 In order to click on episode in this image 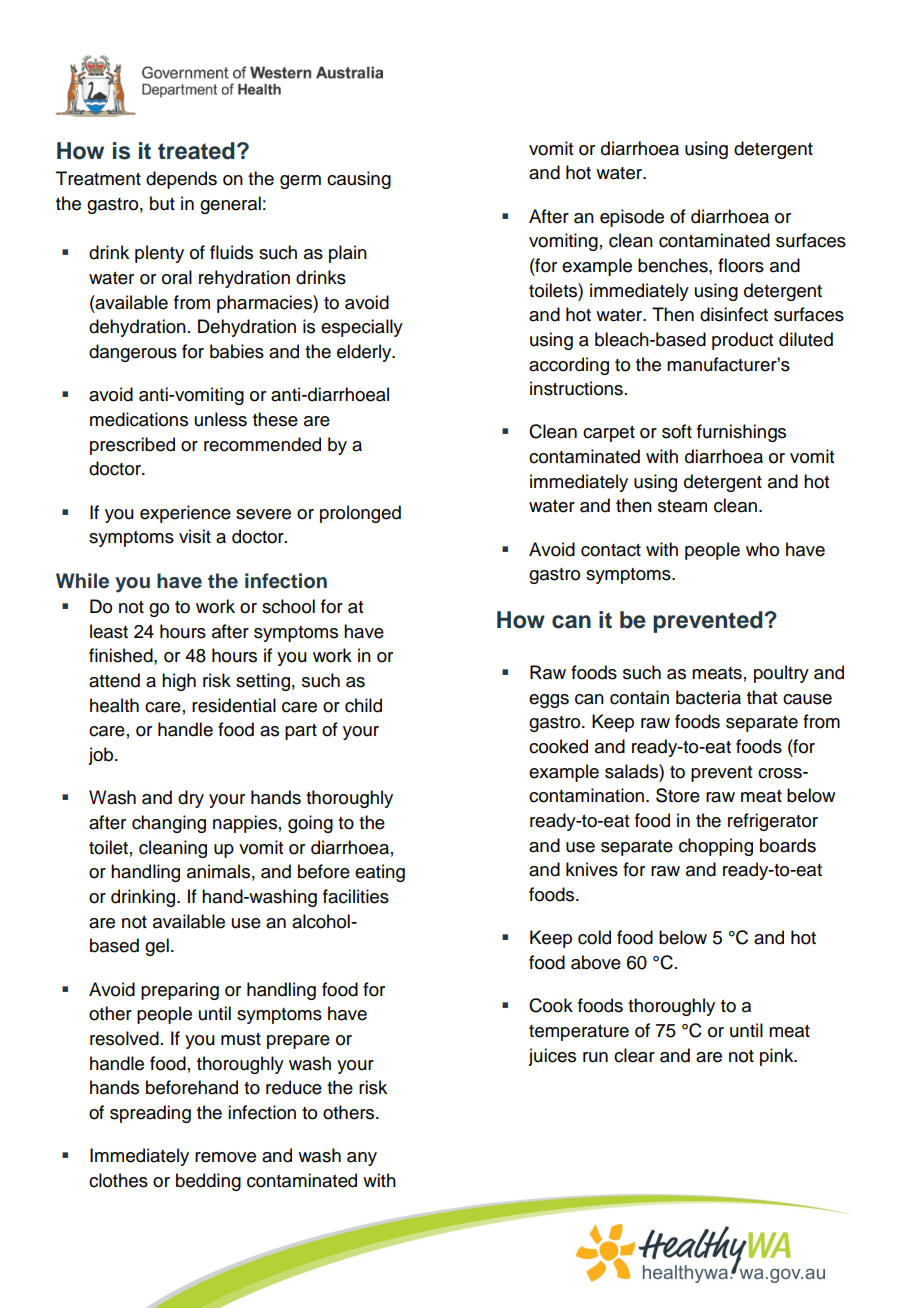, I will do `click(632, 218)`.
